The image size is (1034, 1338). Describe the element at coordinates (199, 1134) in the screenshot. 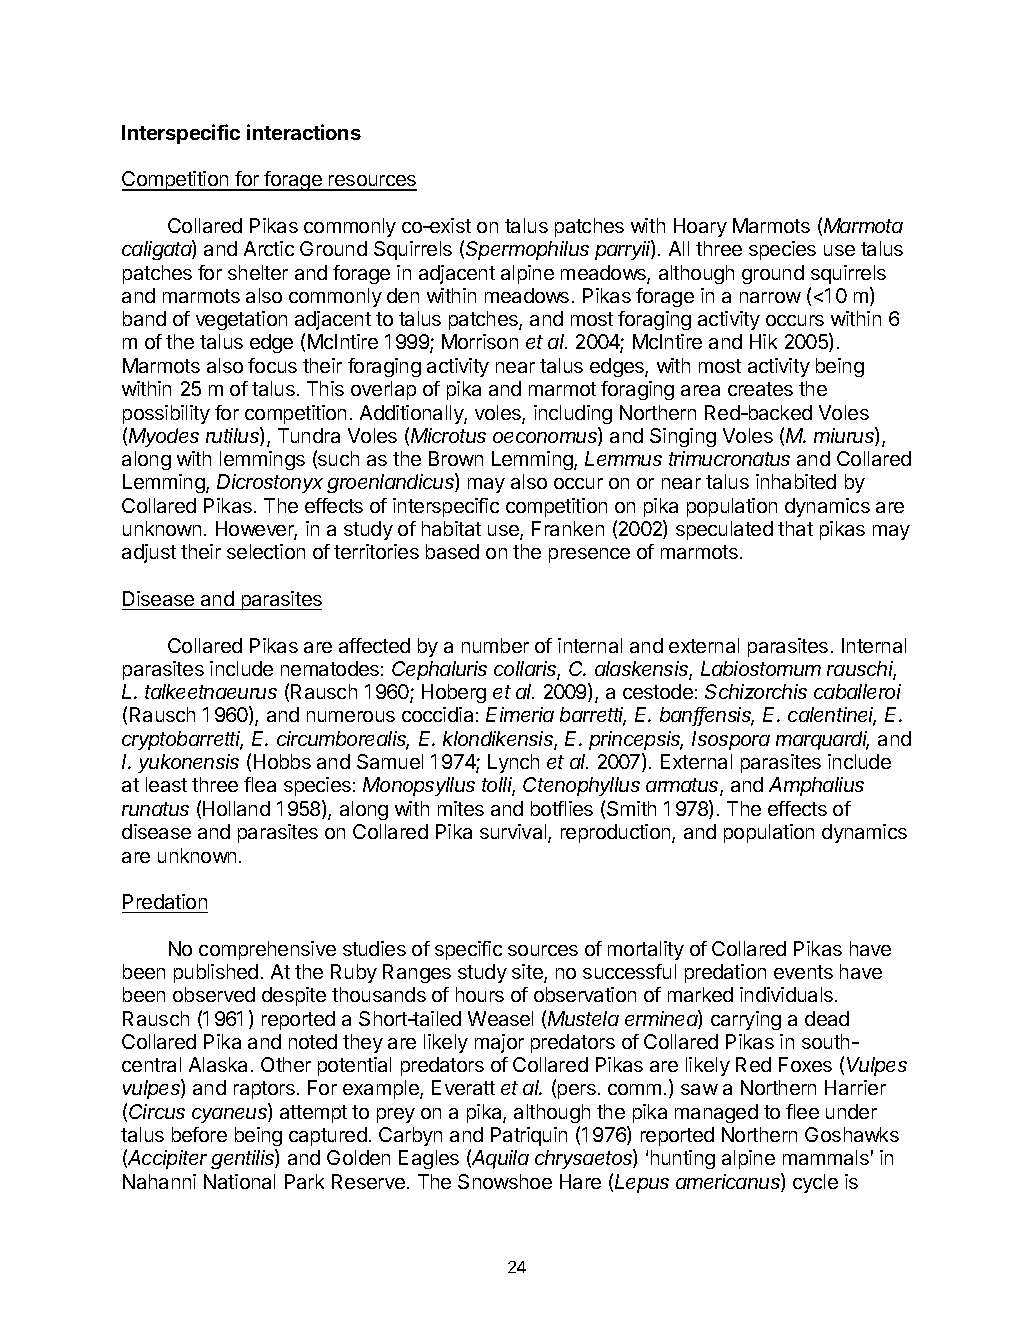

I see `before` at that location.
